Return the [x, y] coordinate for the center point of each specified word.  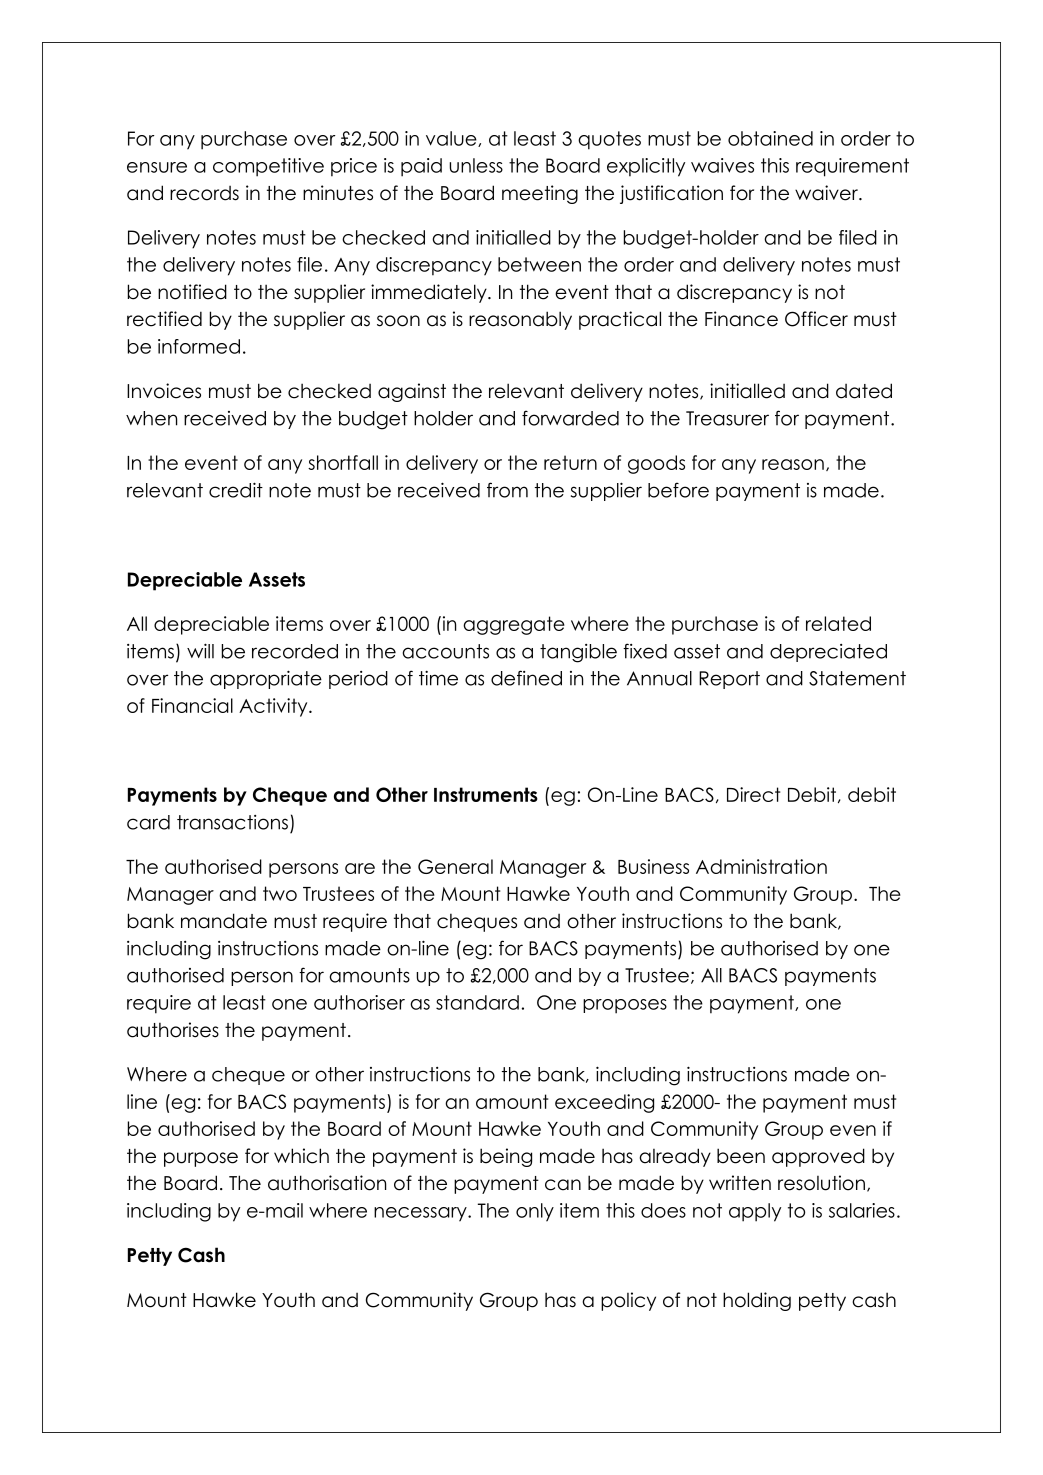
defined [526, 678]
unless [476, 165]
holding [757, 1301]
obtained [770, 138]
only [535, 1212]
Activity [274, 707]
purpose [201, 1159]
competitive [268, 167]
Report [729, 680]
